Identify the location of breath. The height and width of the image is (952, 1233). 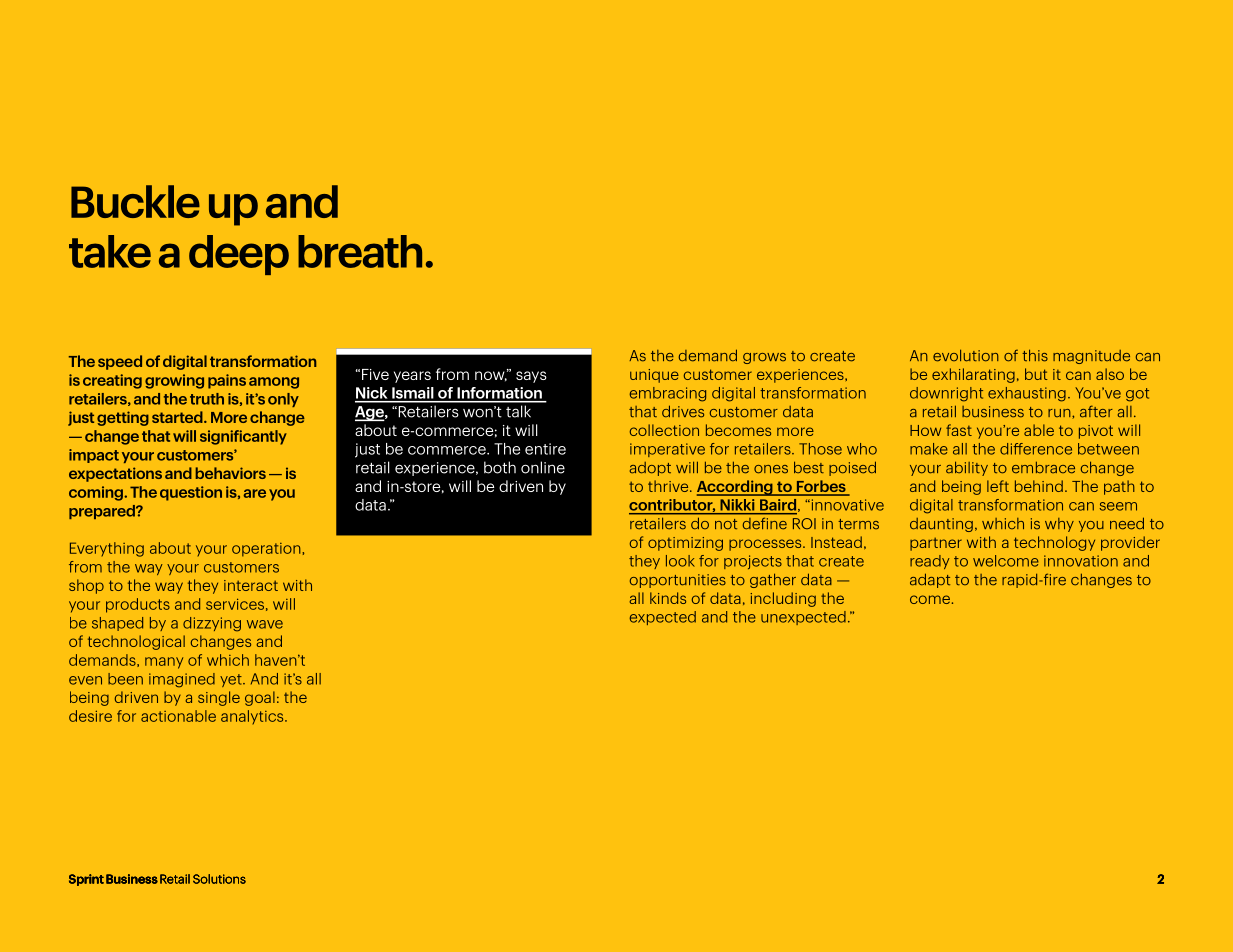
(360, 251).
